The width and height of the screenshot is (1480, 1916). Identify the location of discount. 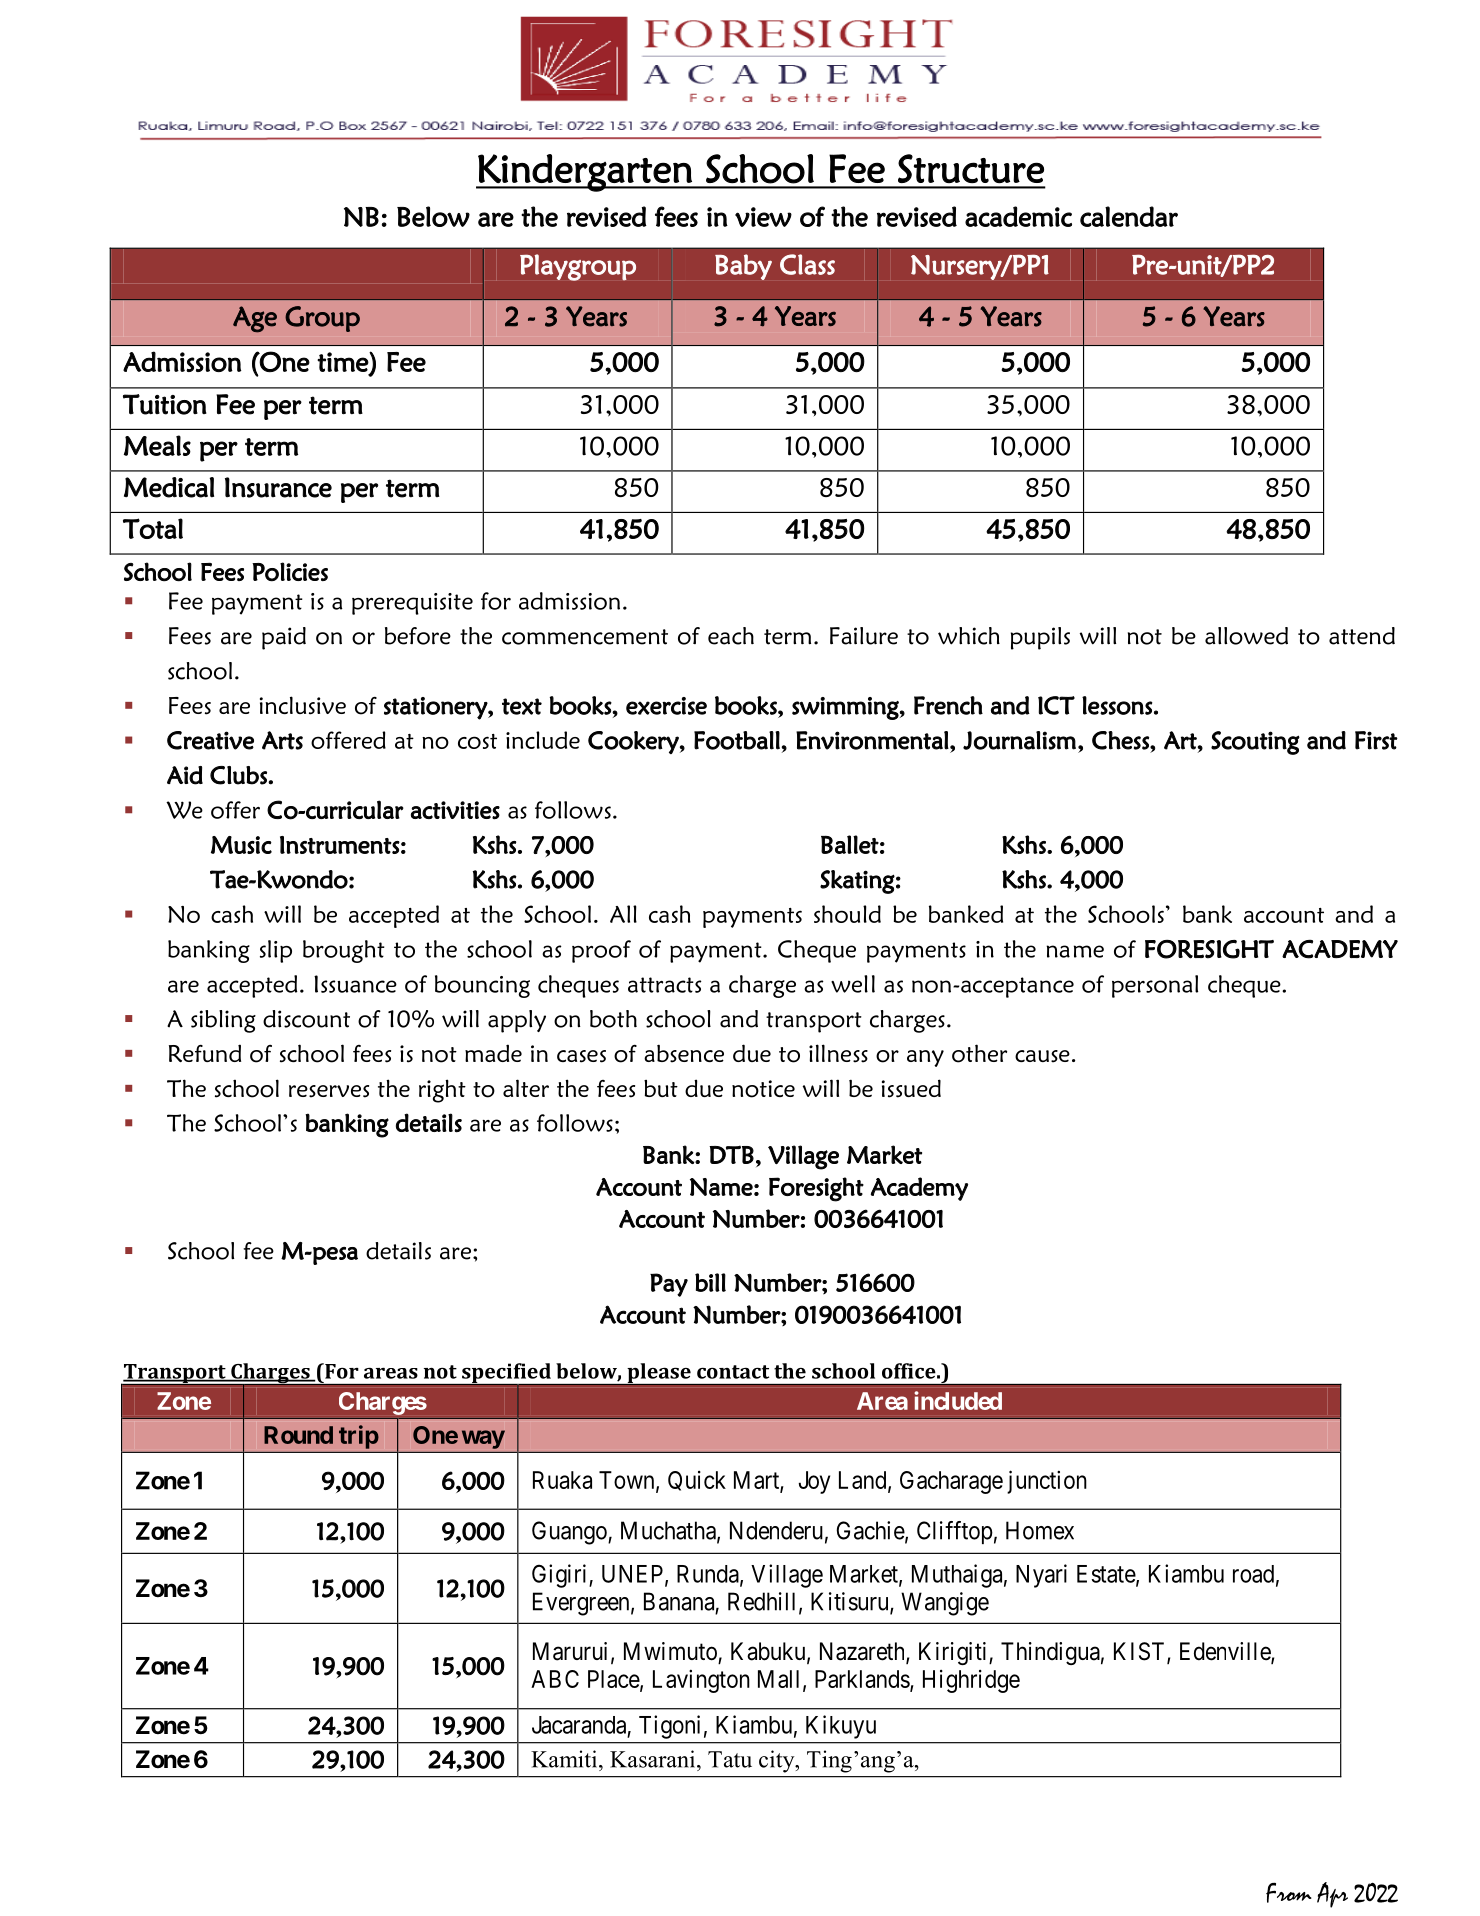
(306, 1019).
